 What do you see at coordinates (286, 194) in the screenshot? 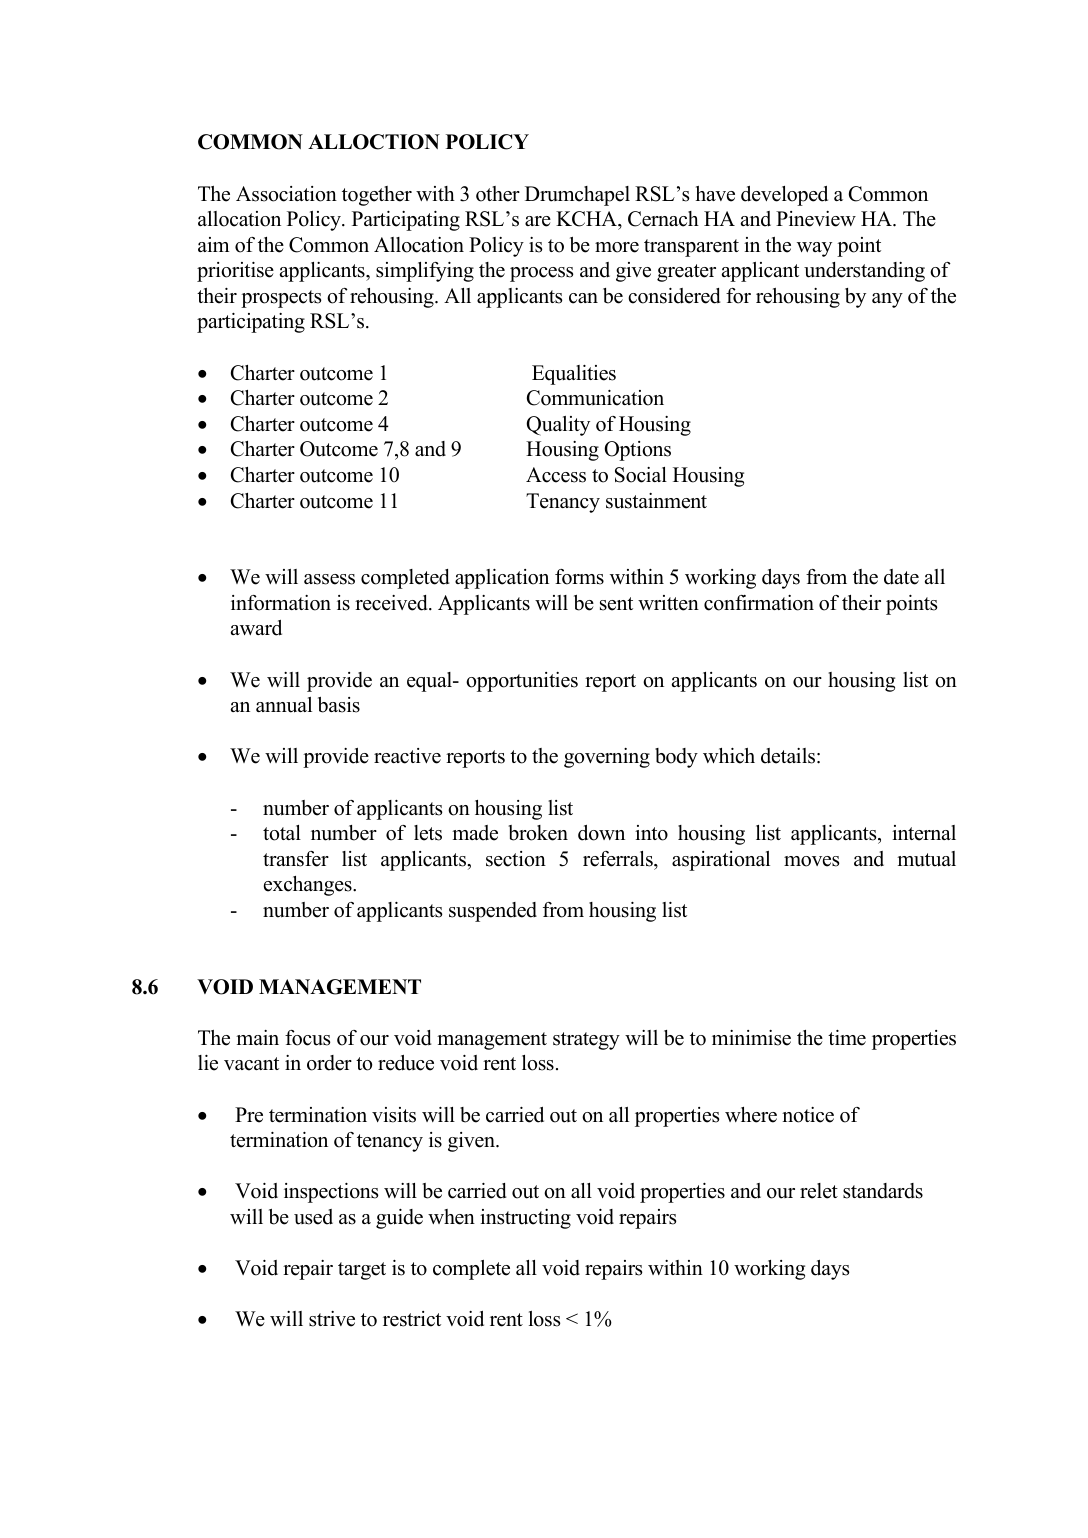
I see `Association` at bounding box center [286, 194].
